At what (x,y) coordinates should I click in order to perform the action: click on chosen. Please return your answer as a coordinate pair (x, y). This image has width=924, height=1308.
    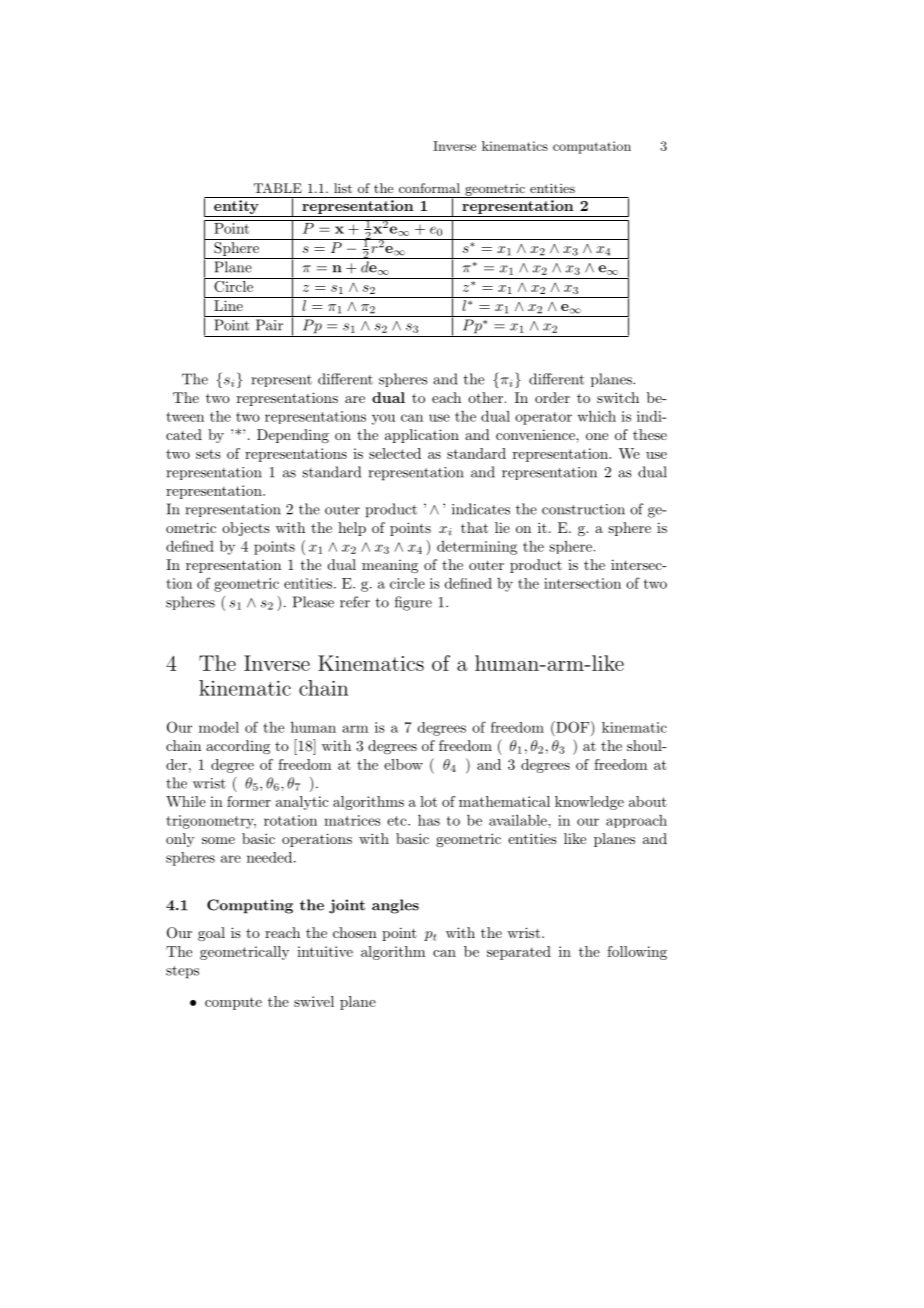
    Looking at the image, I should click on (355, 932).
